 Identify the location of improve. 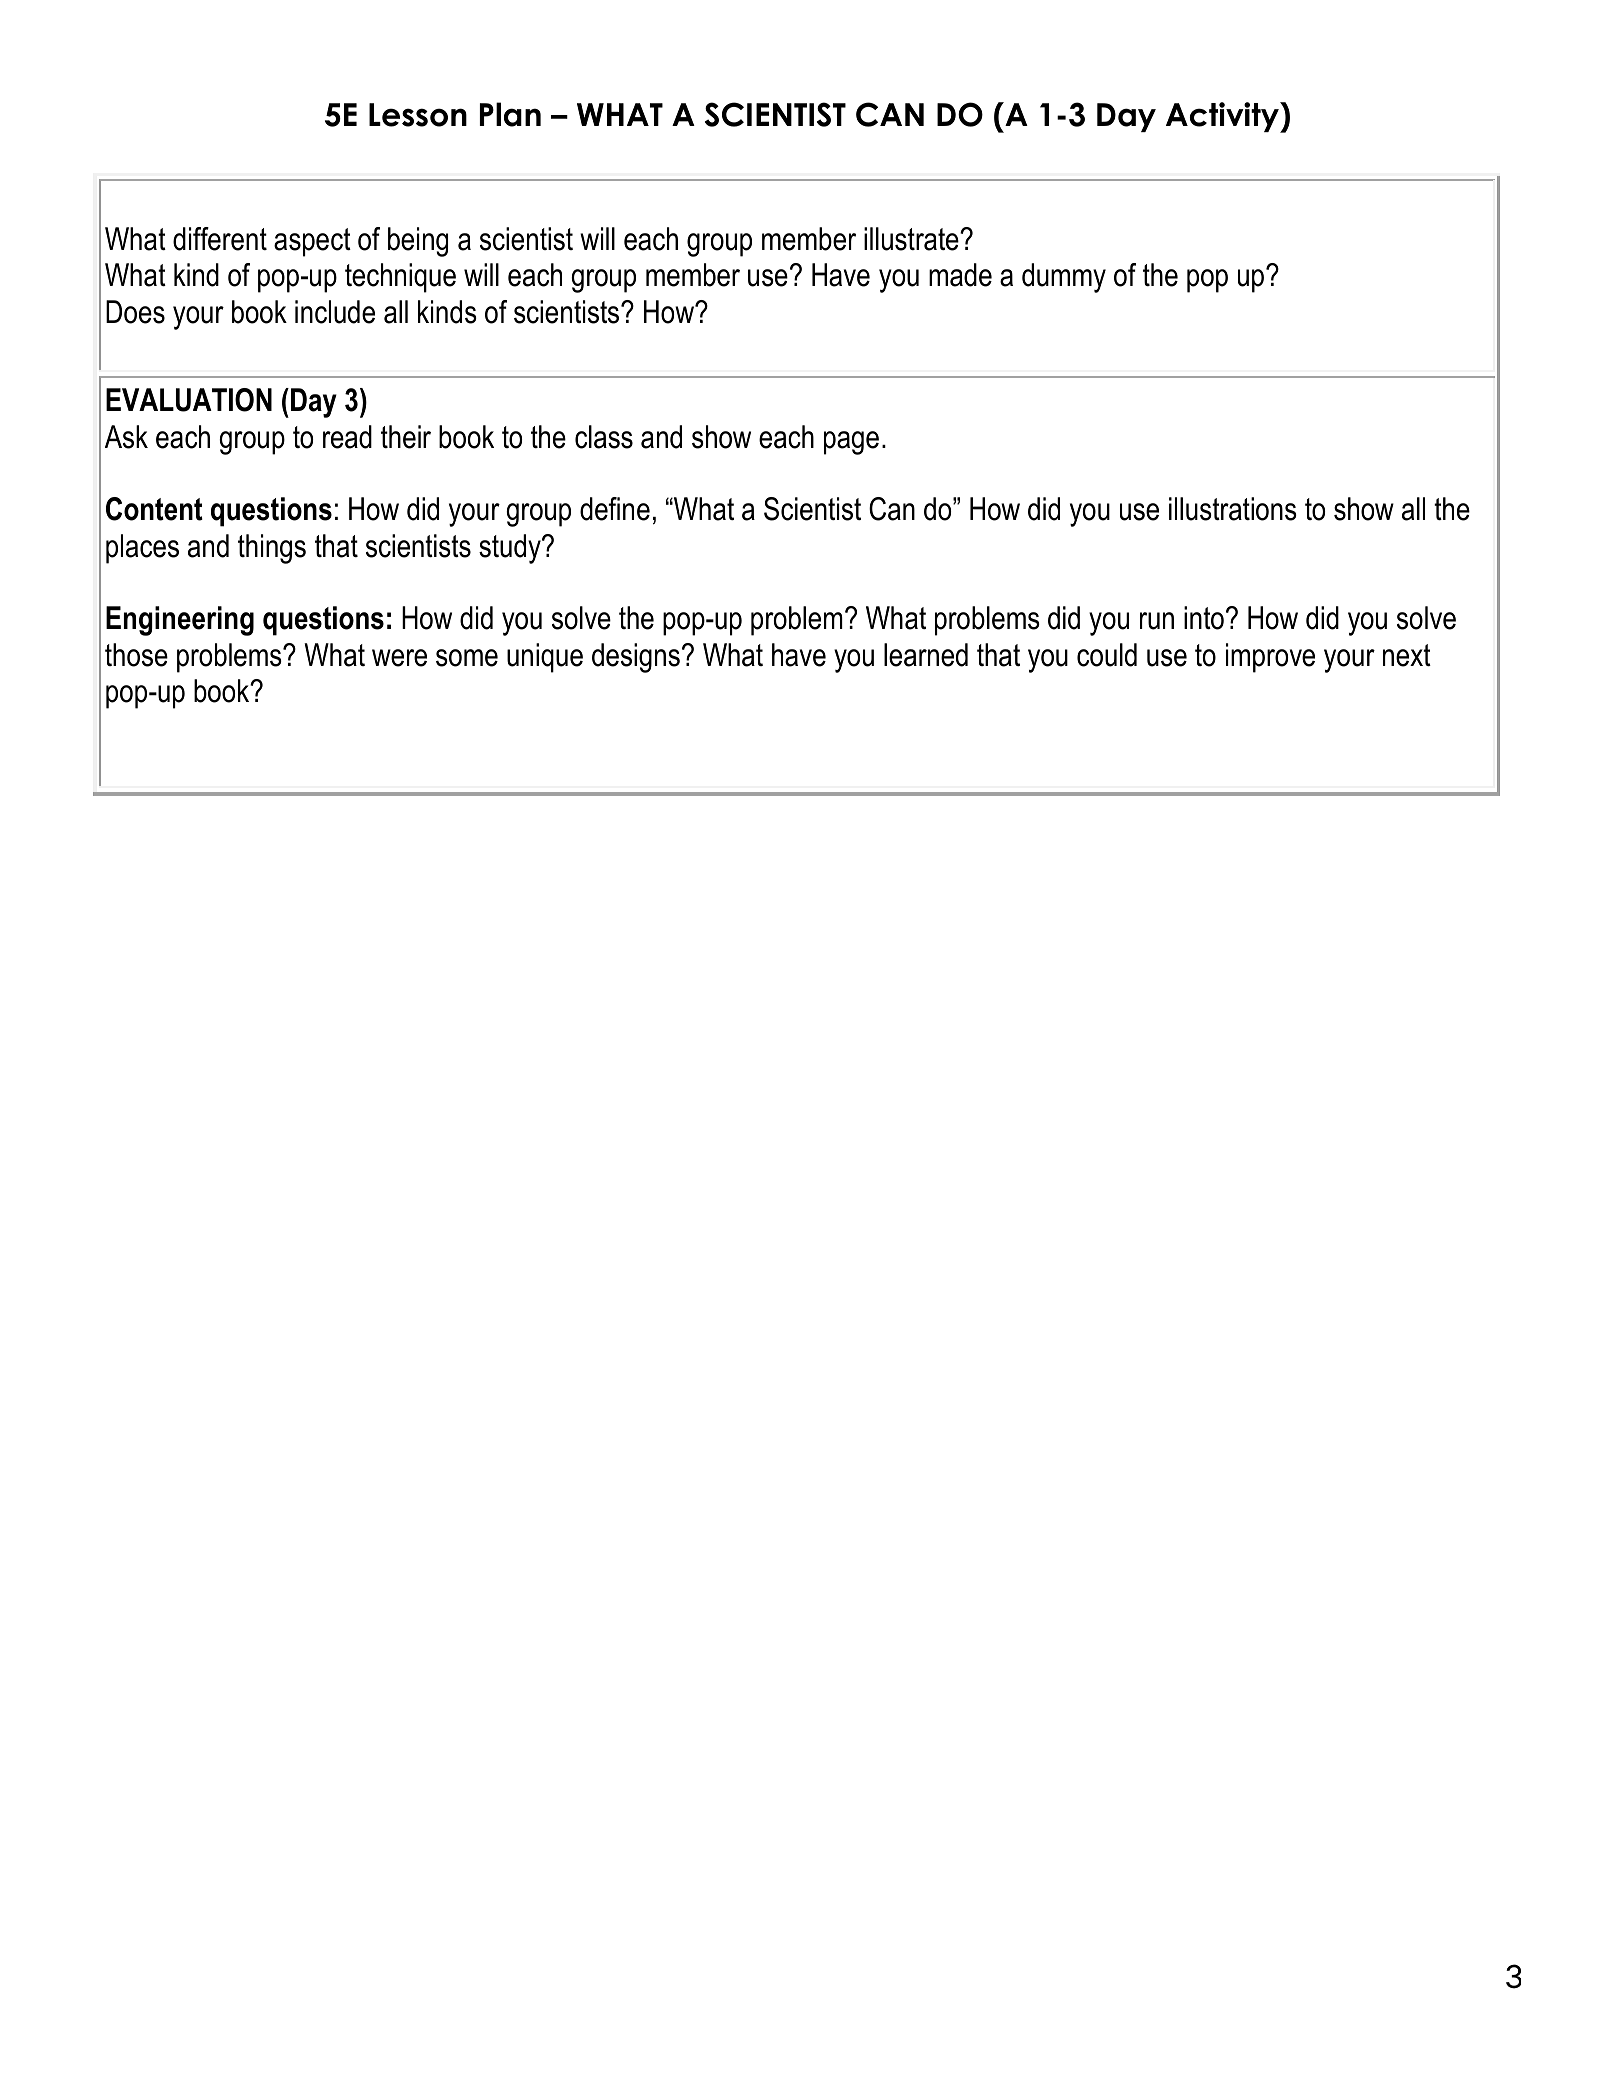
(1270, 658).
